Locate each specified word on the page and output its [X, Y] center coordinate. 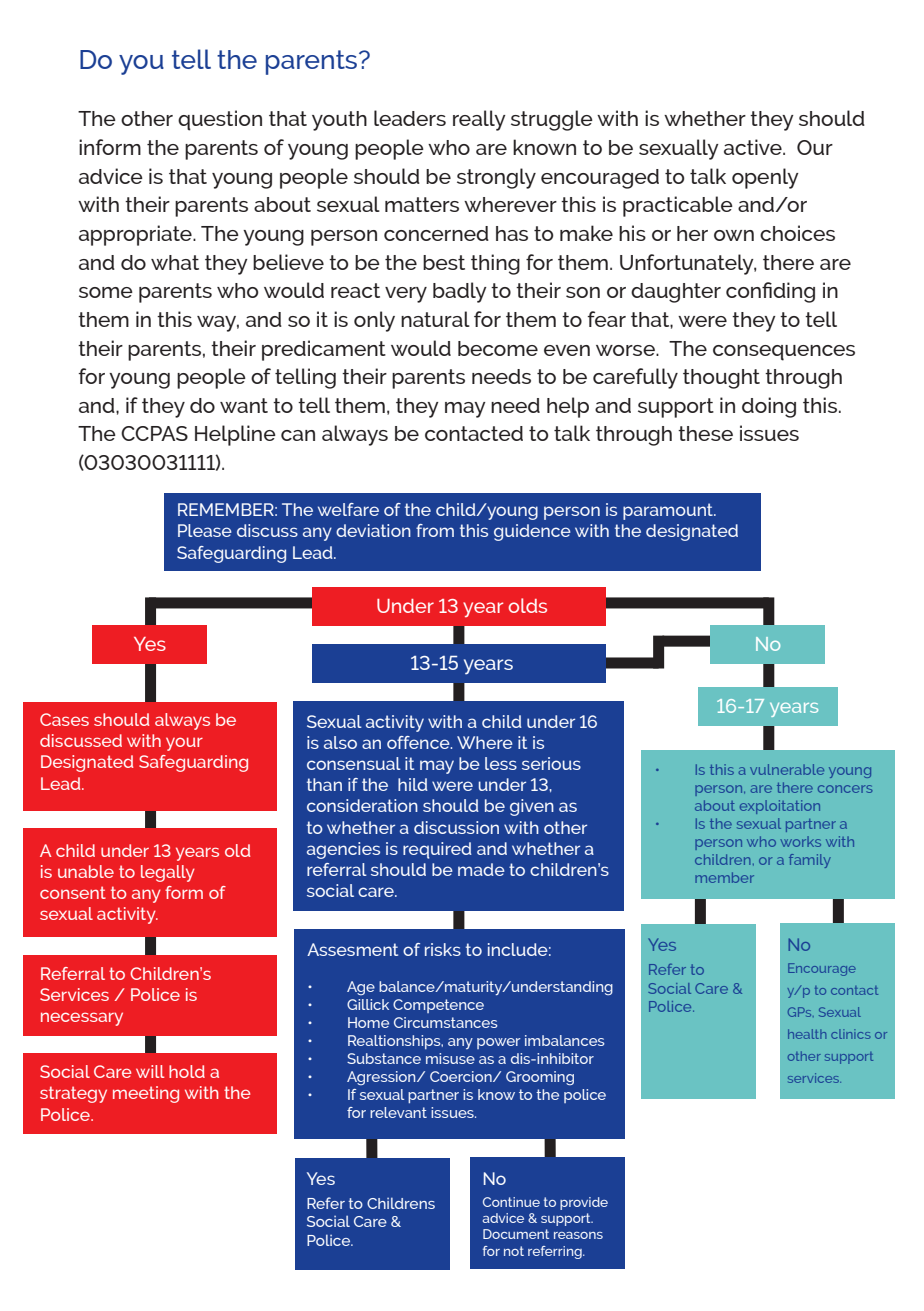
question [220, 120]
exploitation [780, 807]
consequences [784, 353]
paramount [669, 511]
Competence [438, 1006]
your [184, 744]
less [501, 763]
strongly [496, 178]
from [435, 530]
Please [205, 530]
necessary [82, 1019]
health [807, 1034]
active [754, 147]
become [498, 348]
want [244, 405]
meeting [146, 1094]
